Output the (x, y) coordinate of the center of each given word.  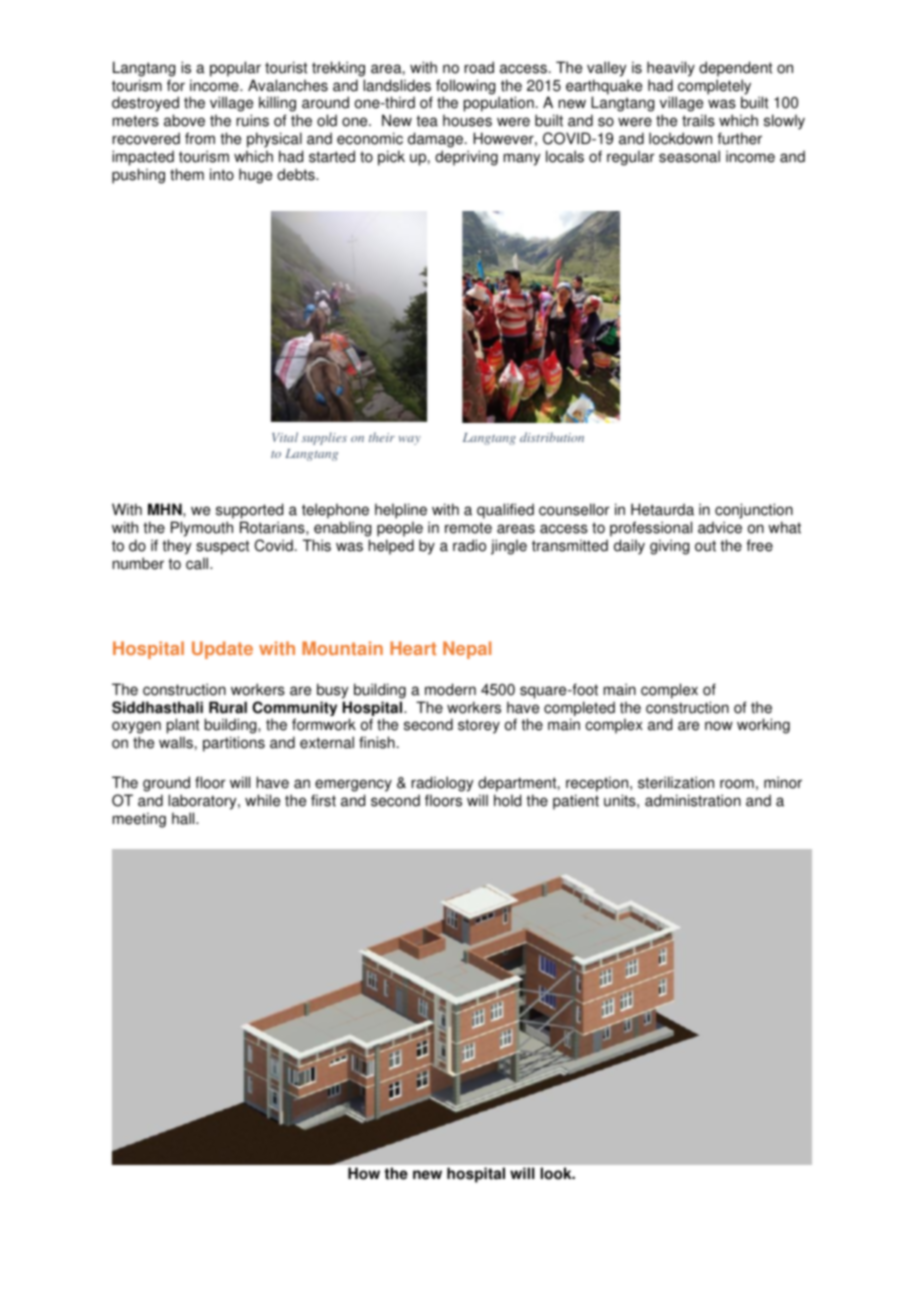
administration (693, 800)
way (410, 440)
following (465, 88)
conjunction (754, 511)
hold (507, 800)
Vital (285, 437)
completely (713, 88)
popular (235, 69)
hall (184, 818)
